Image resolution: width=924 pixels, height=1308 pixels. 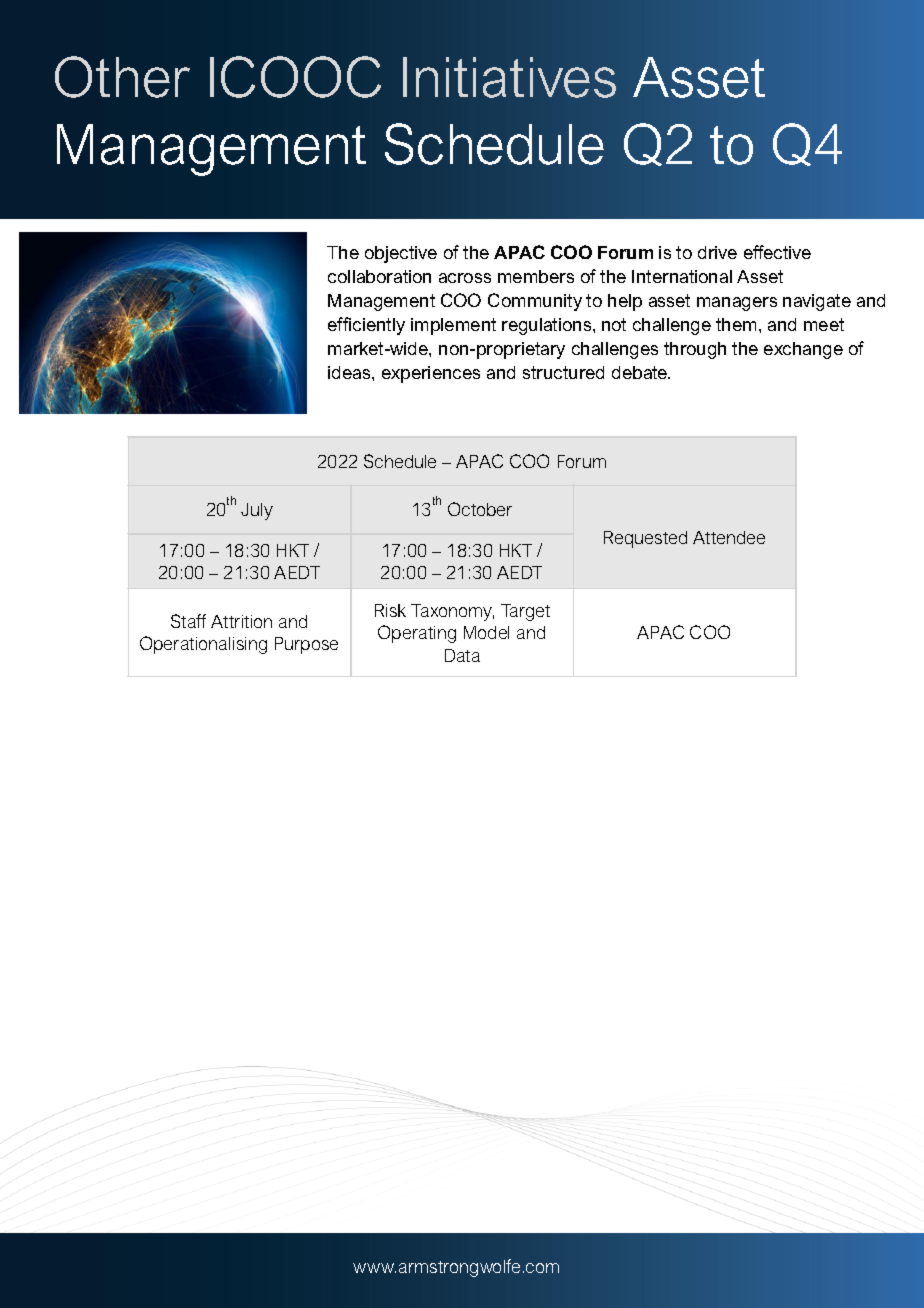 I want to click on through, so click(x=695, y=350).
